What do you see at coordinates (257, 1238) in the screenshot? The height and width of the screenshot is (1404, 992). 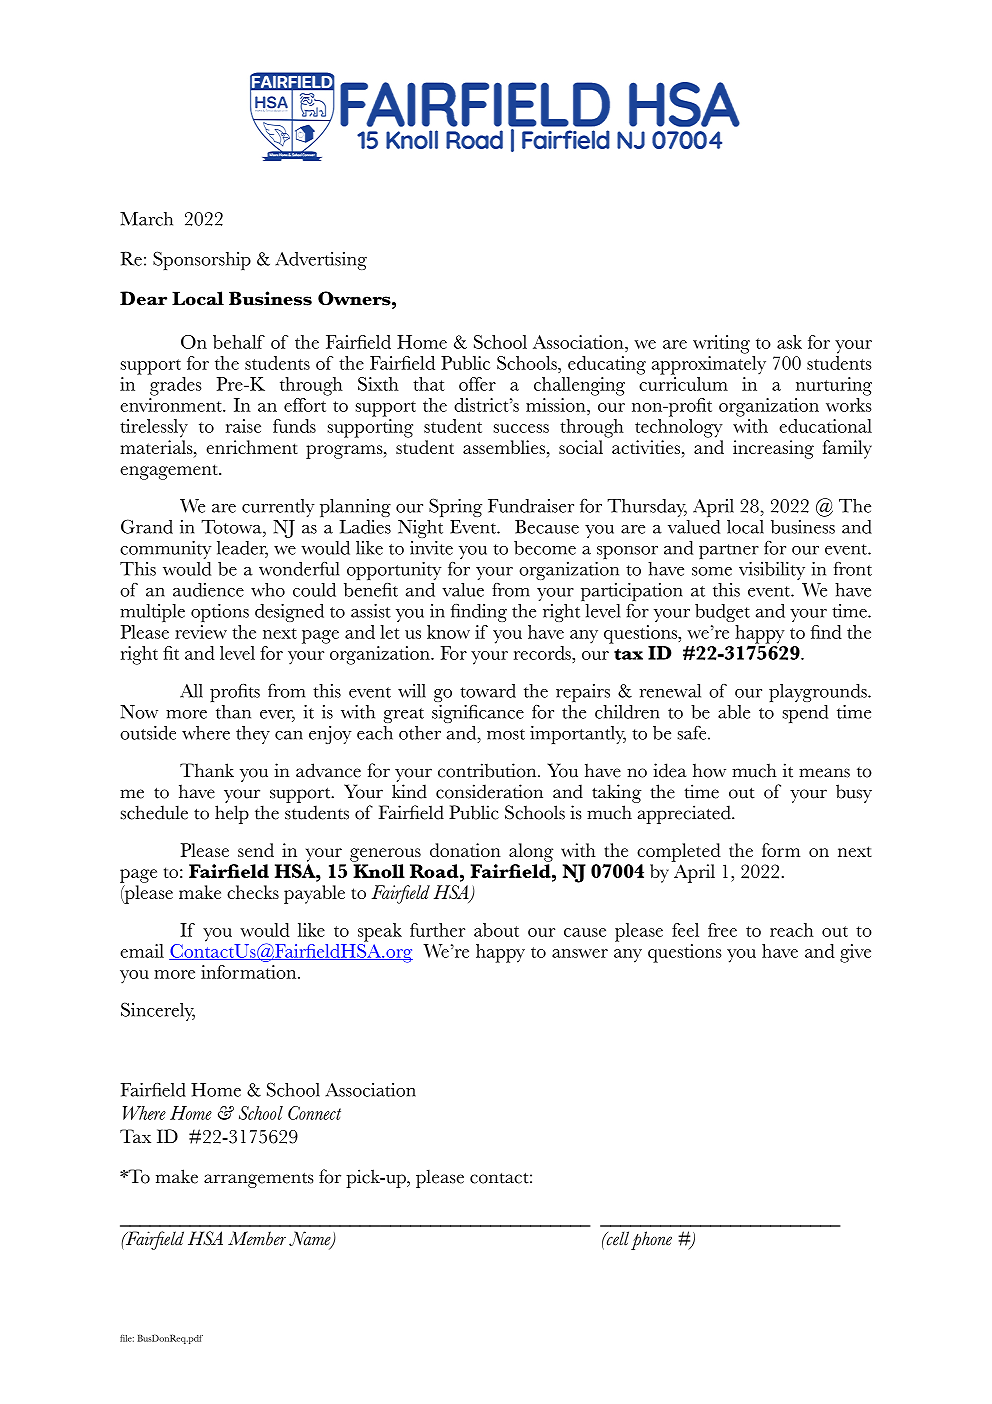 I see `Member` at bounding box center [257, 1238].
